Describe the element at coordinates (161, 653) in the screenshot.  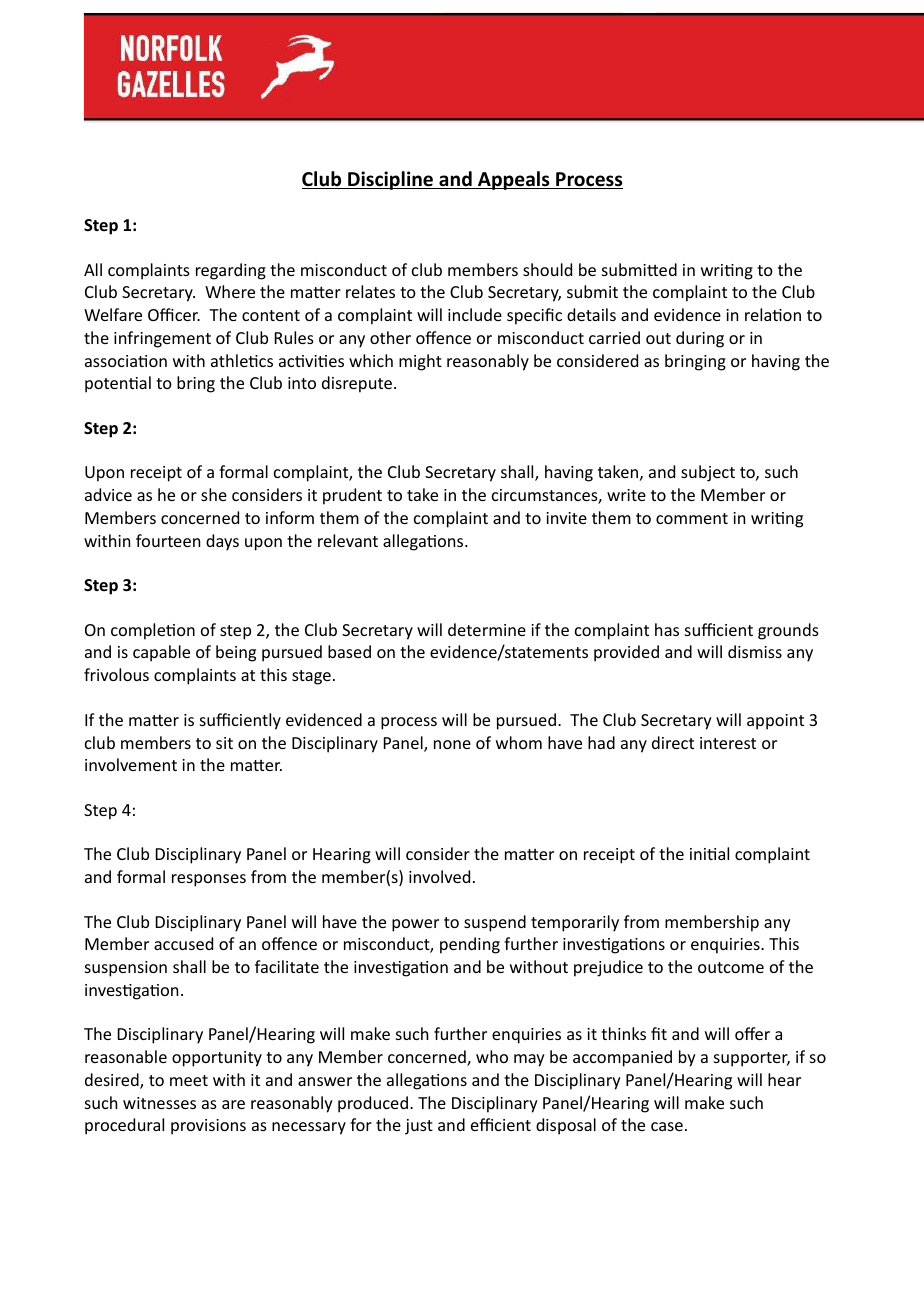
I see `capable` at that location.
